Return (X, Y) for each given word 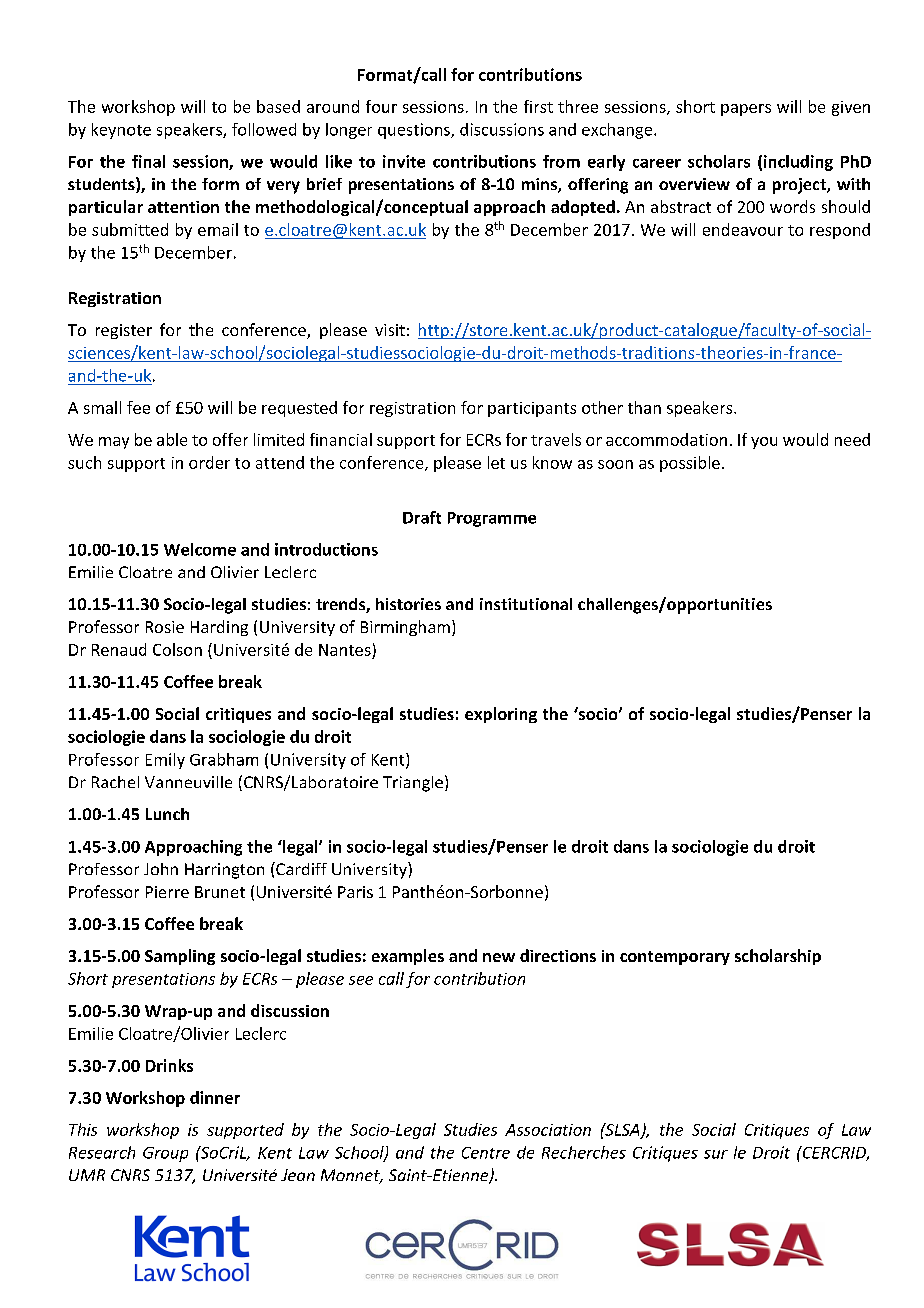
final (148, 161)
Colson (177, 649)
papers (746, 110)
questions (415, 131)
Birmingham (405, 628)
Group (165, 1154)
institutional (526, 604)
